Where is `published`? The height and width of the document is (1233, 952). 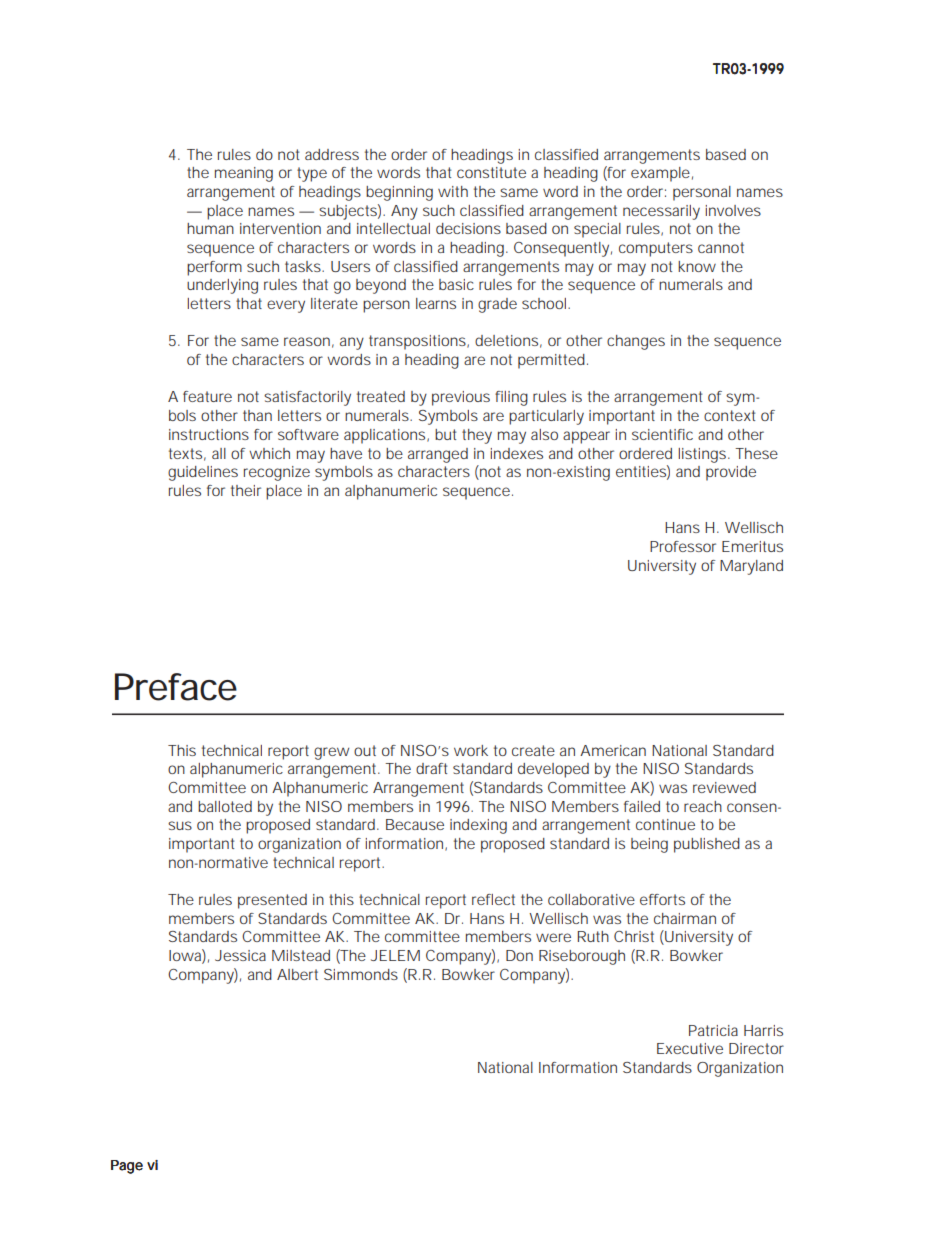
published is located at coordinates (707, 845).
